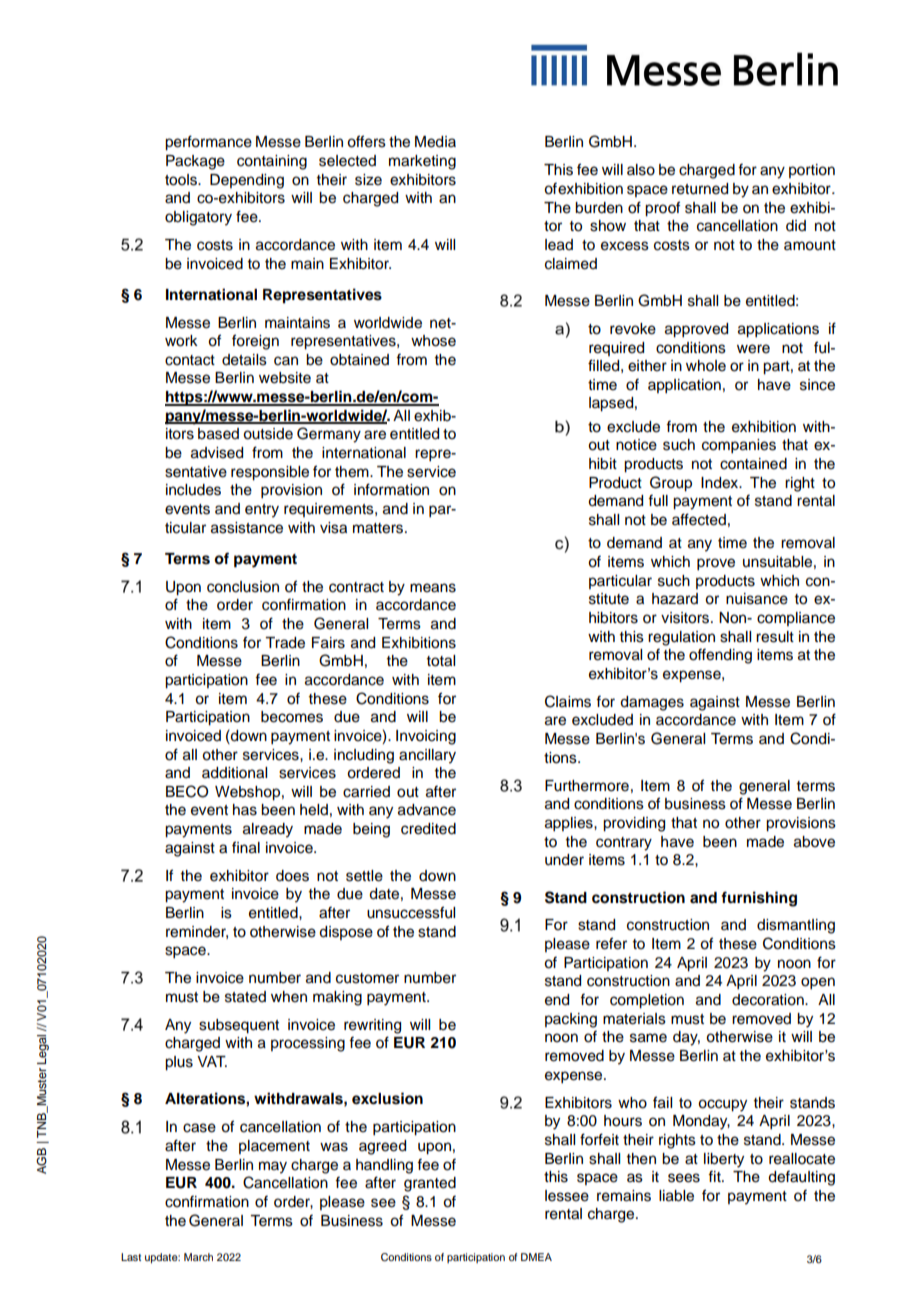  I want to click on returned, so click(700, 189).
